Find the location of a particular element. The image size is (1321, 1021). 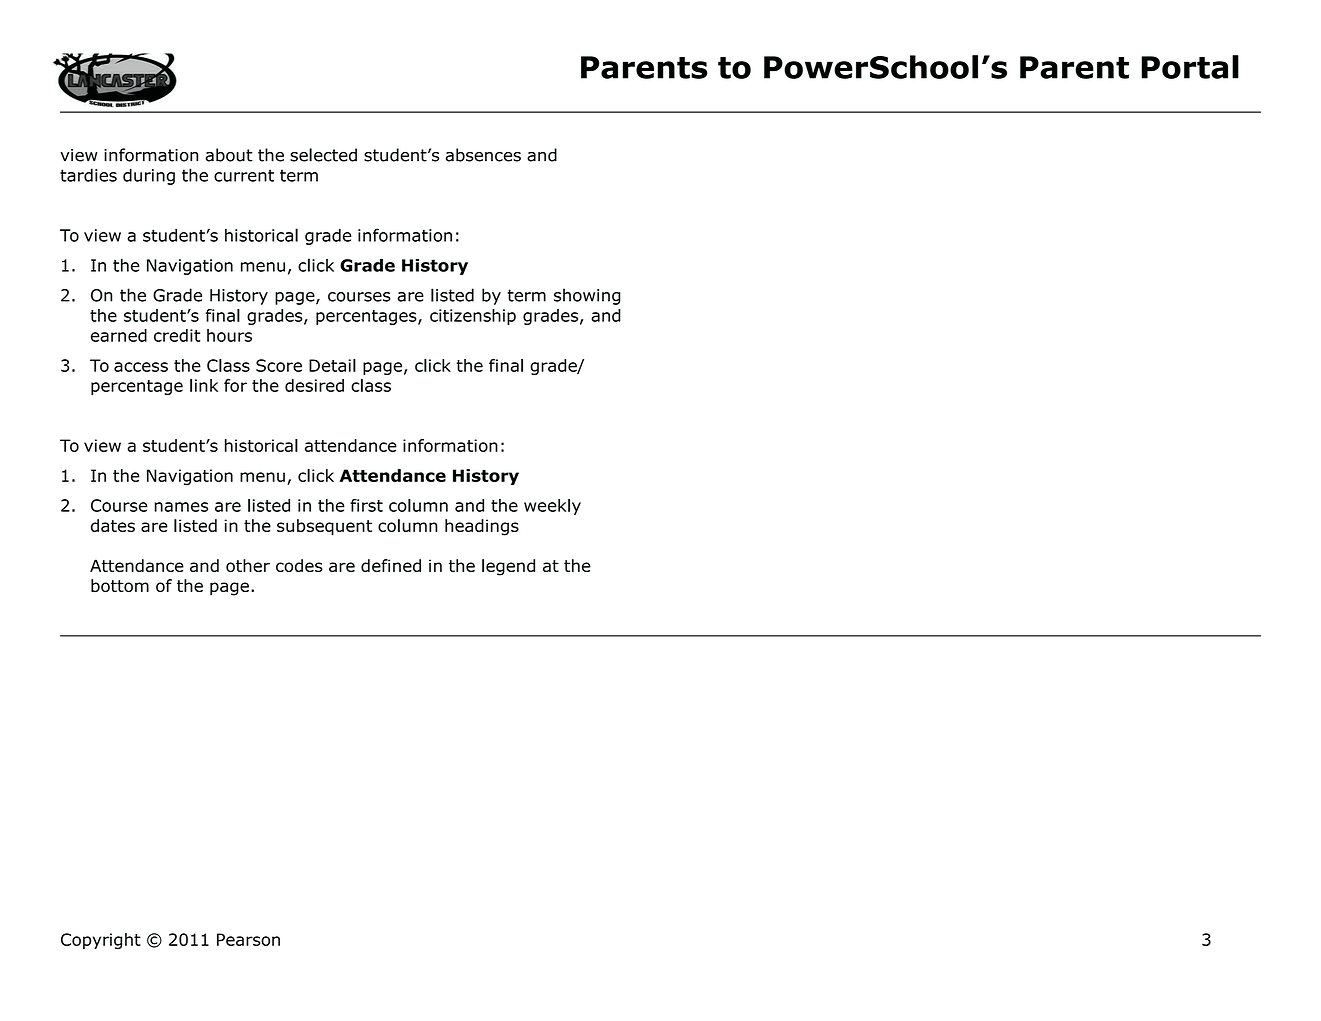

hours is located at coordinates (229, 335).
